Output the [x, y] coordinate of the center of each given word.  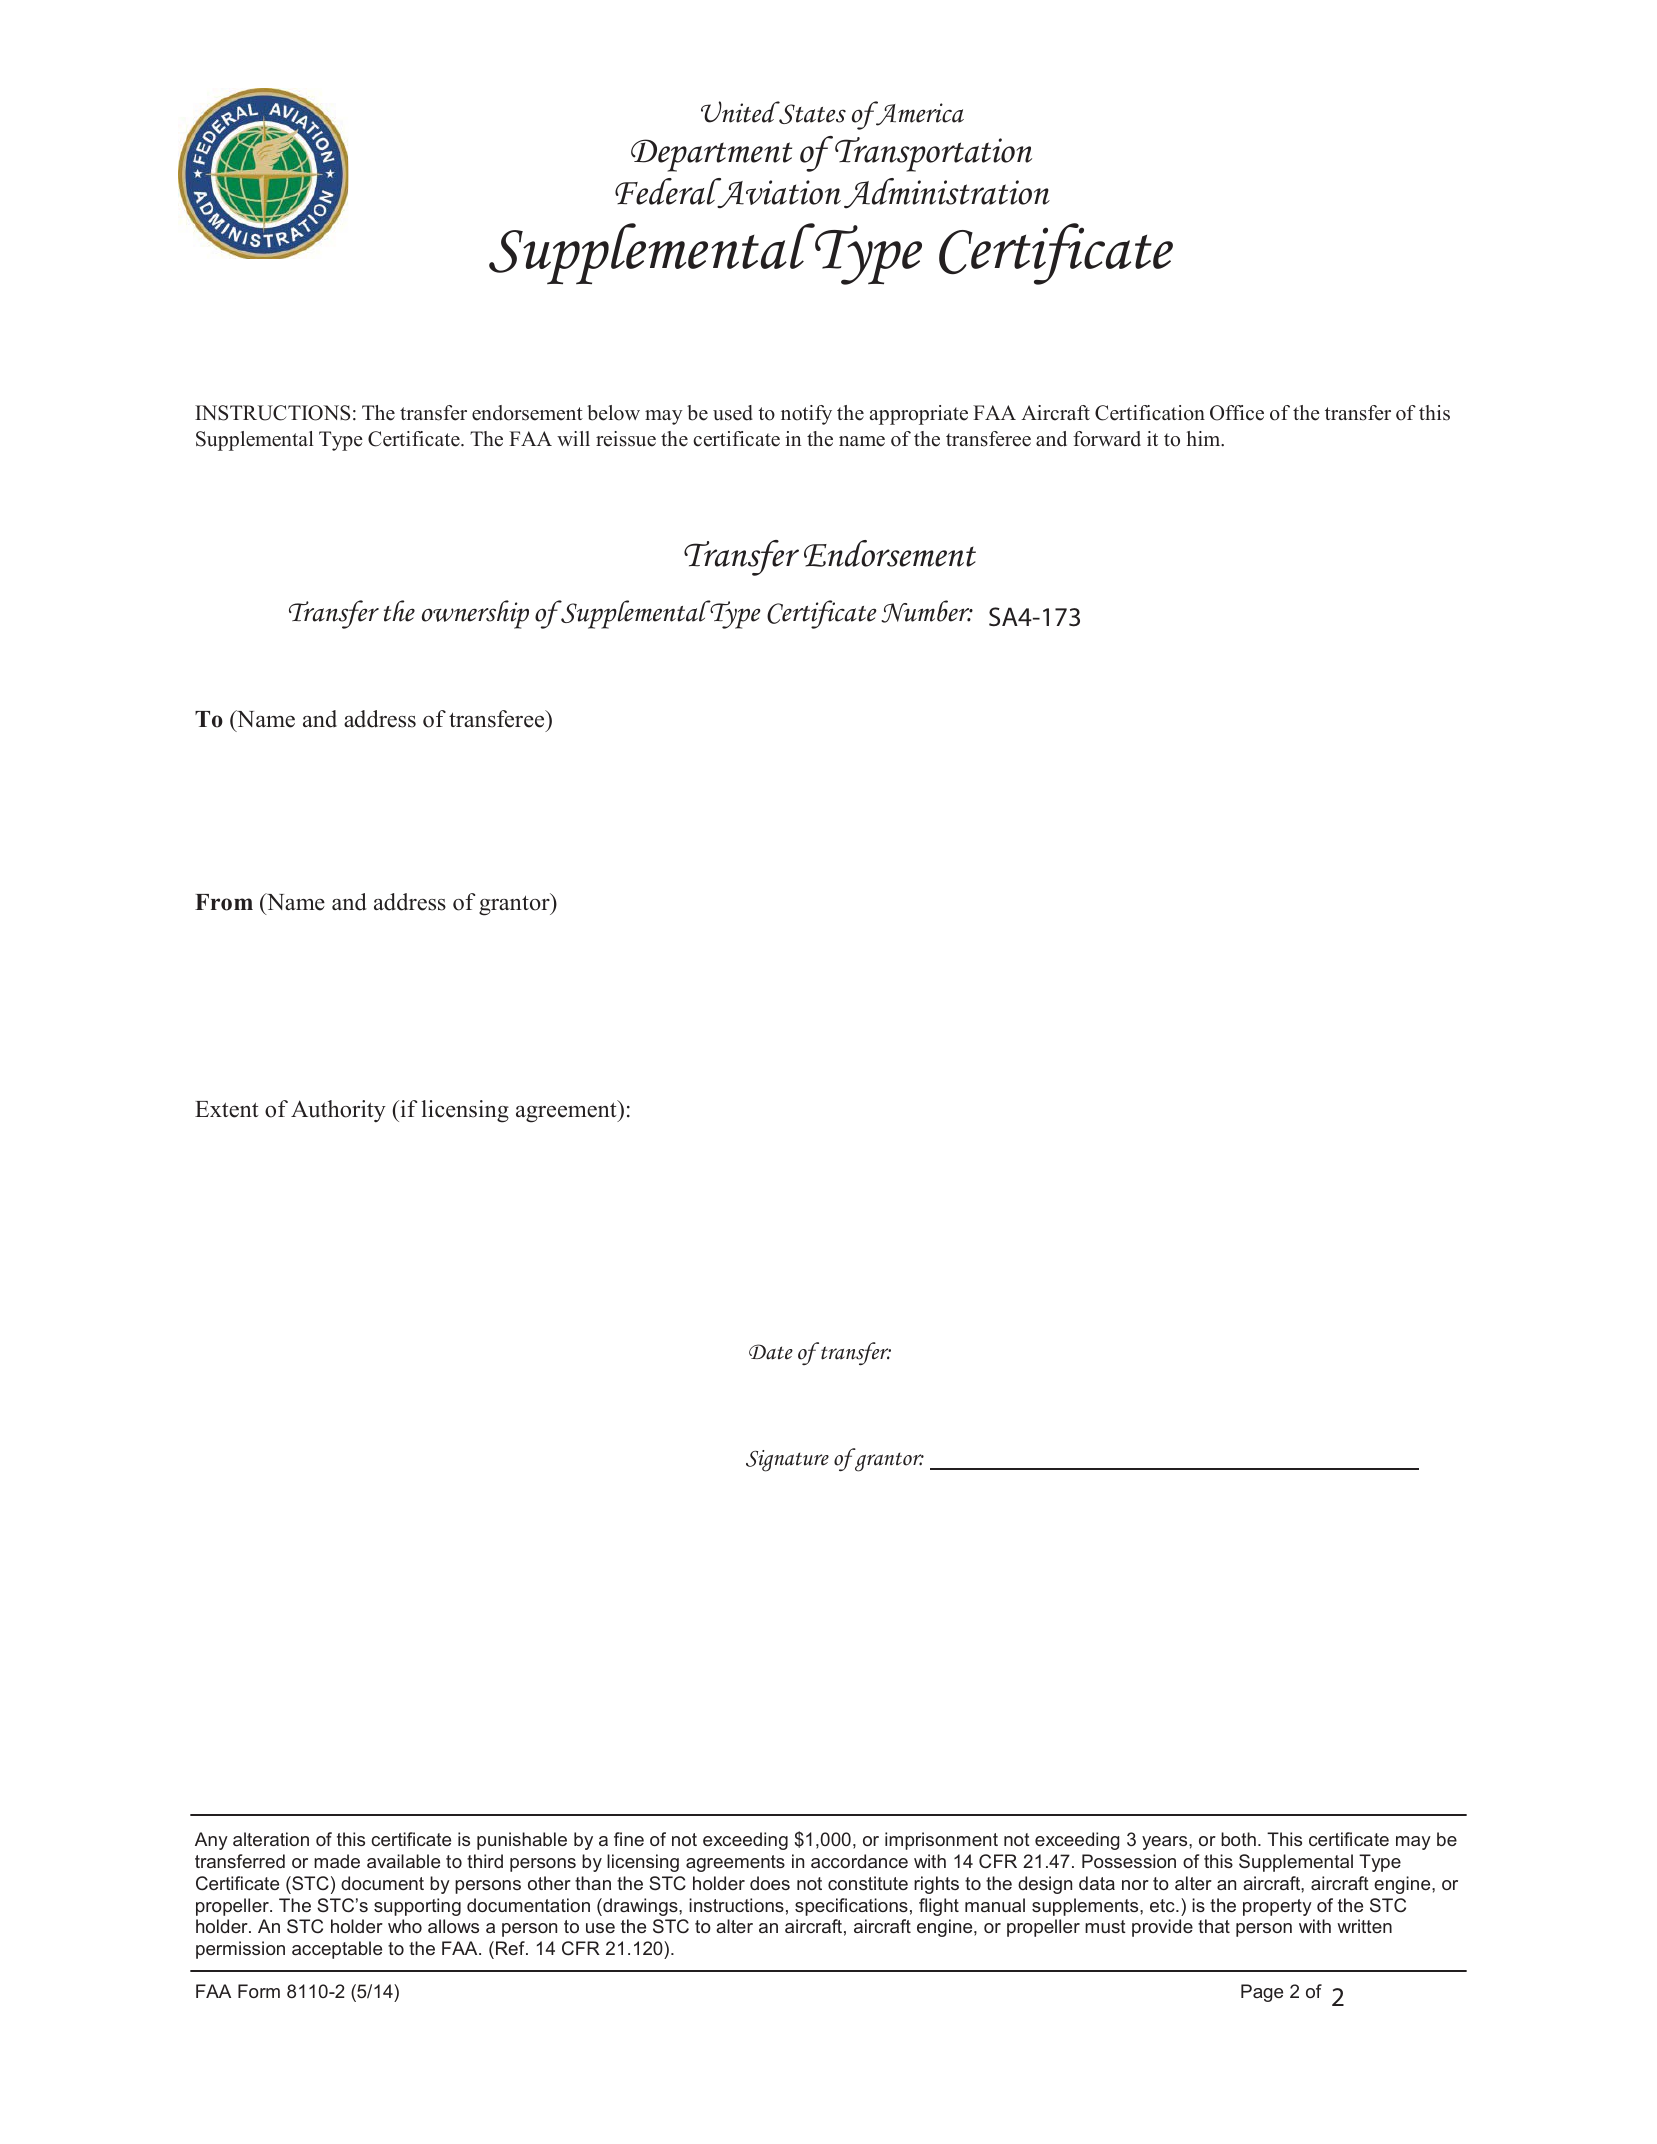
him [1205, 439]
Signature [787, 1461]
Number [926, 611]
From [224, 902]
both [1238, 1839]
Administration [947, 193]
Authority [338, 1111]
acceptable [337, 1950]
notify [806, 415]
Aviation [778, 193]
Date [771, 1352]
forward [1107, 439]
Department [711, 155]
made [337, 1861]
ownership [475, 614]
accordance [859, 1861]
